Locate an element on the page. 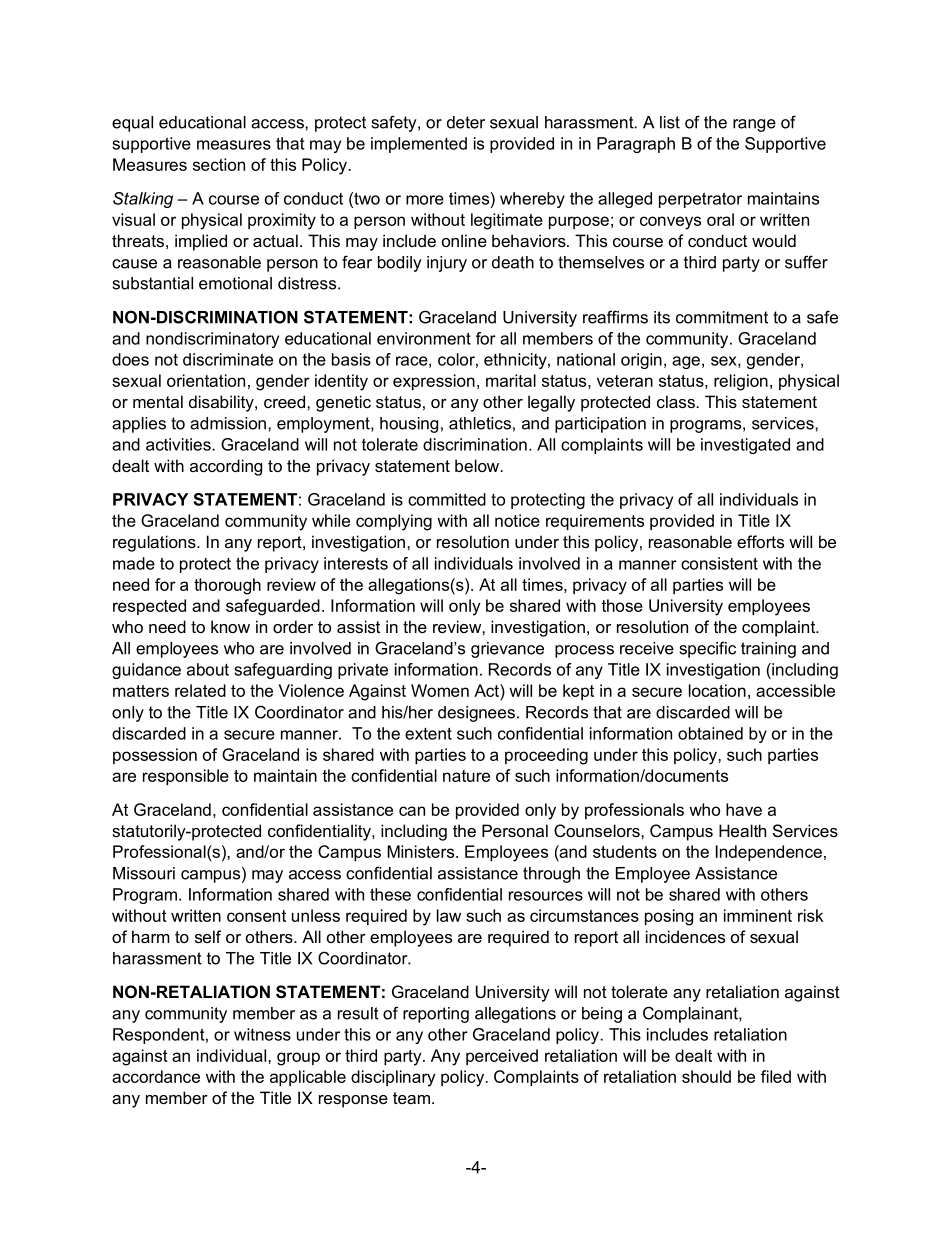 The height and width of the document is (1233, 952). accordance is located at coordinates (156, 1076).
